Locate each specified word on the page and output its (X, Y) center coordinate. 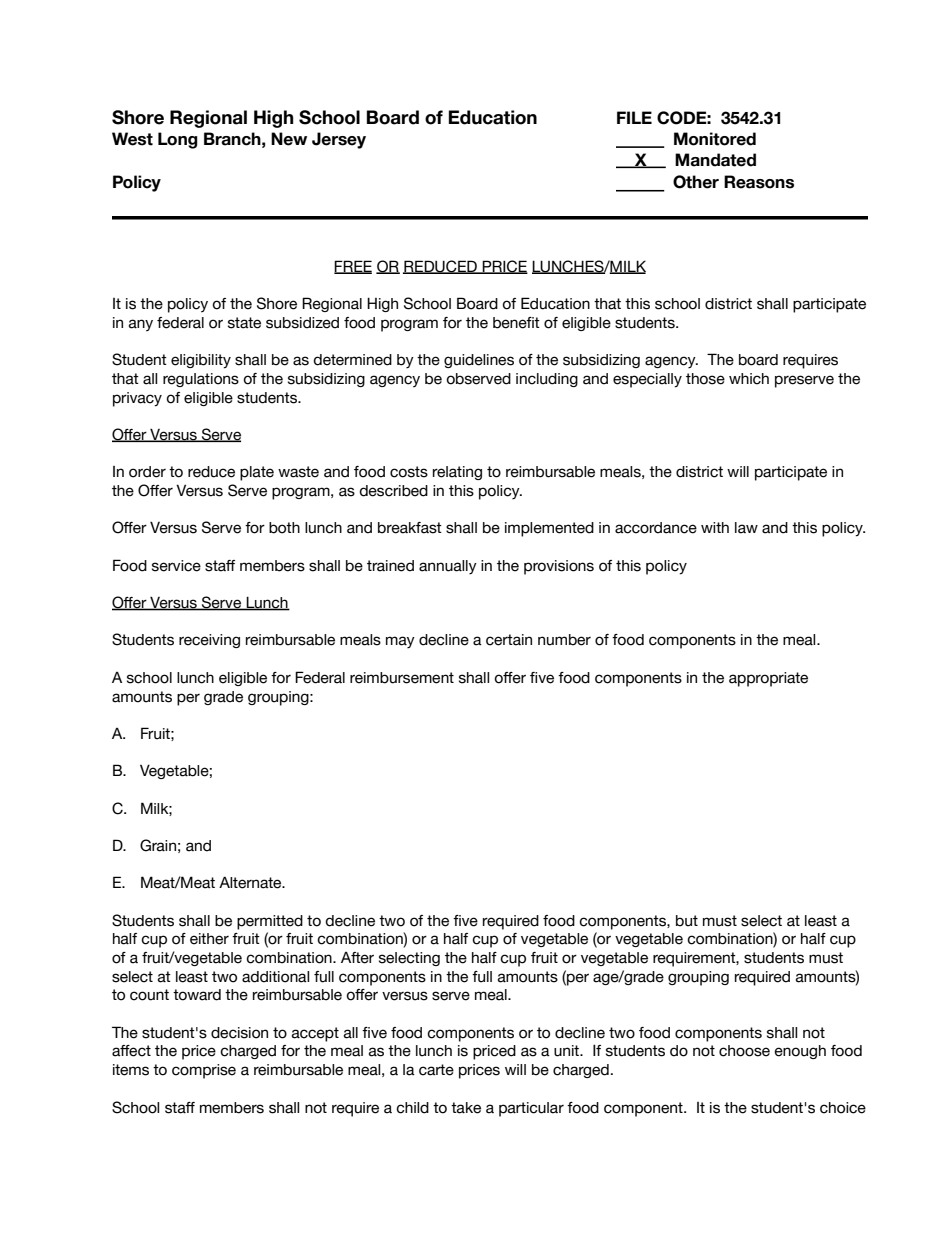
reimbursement (402, 678)
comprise (204, 1071)
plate (257, 473)
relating (457, 473)
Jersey (339, 140)
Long (178, 140)
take (466, 1108)
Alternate (251, 882)
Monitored (715, 139)
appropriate (768, 679)
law (746, 528)
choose (744, 1051)
